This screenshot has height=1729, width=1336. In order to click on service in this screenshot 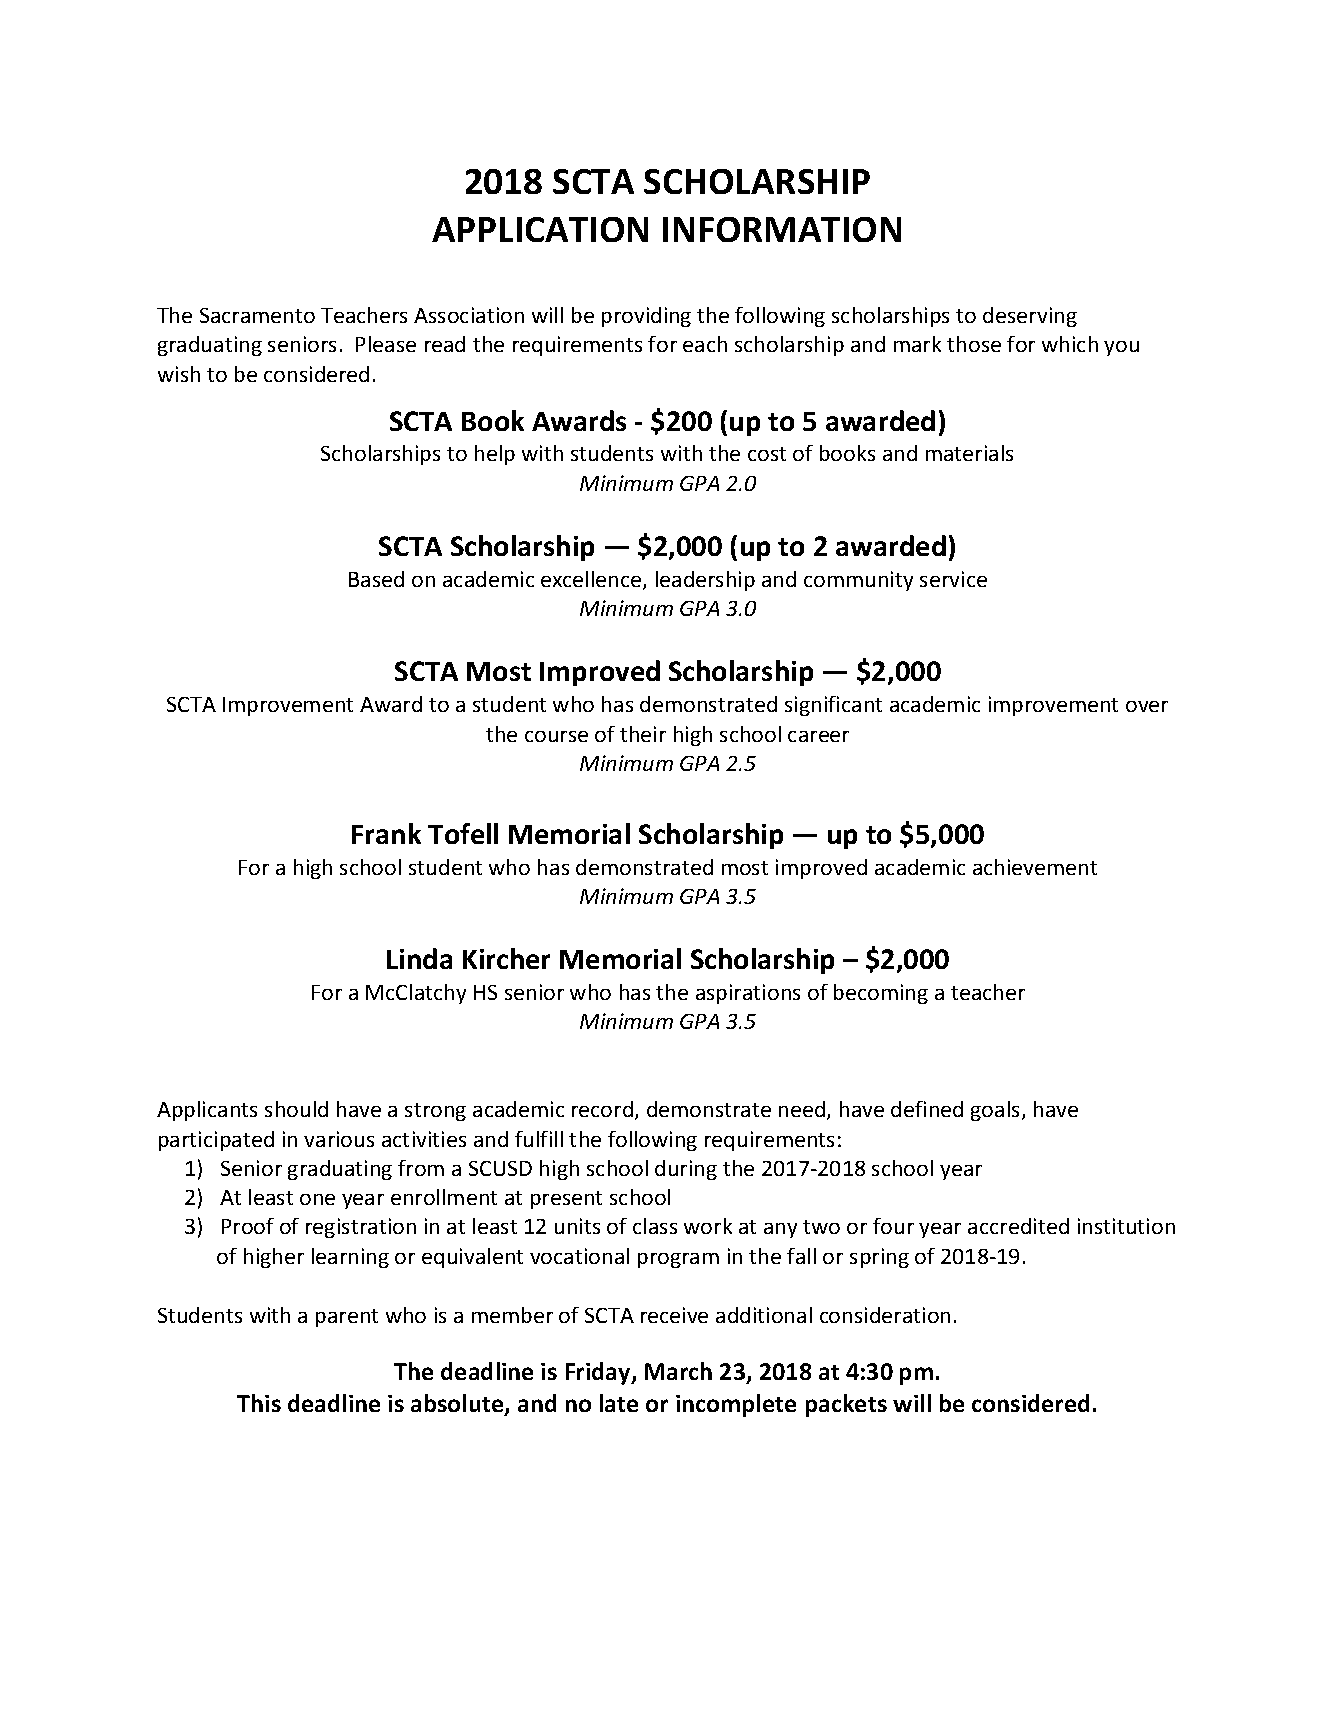, I will do `click(953, 579)`.
